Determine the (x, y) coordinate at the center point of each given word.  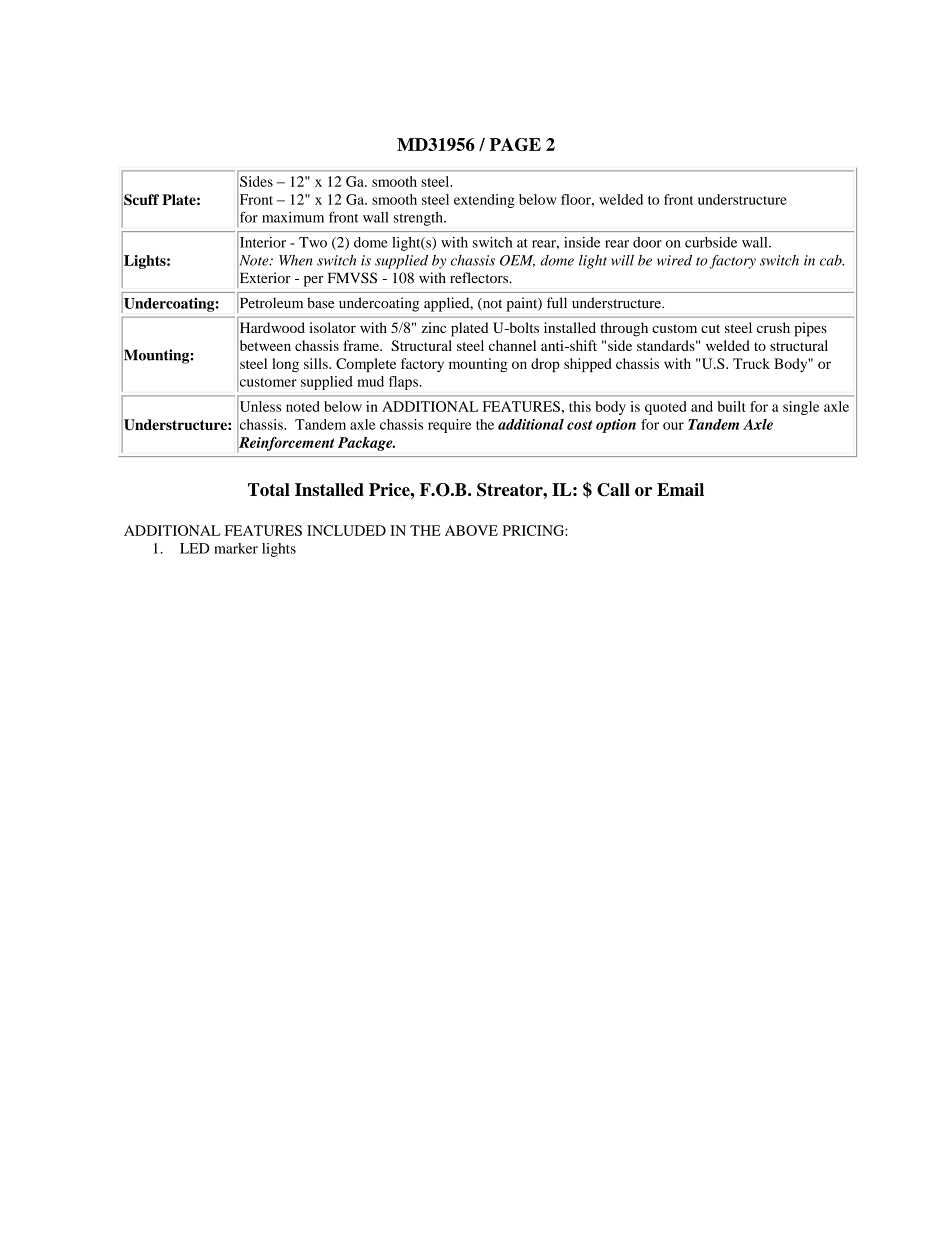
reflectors (480, 278)
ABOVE (471, 530)
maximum (293, 217)
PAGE (515, 144)
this (580, 406)
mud (370, 381)
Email (680, 489)
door (647, 242)
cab (832, 260)
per (314, 281)
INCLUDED (346, 530)
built (731, 406)
